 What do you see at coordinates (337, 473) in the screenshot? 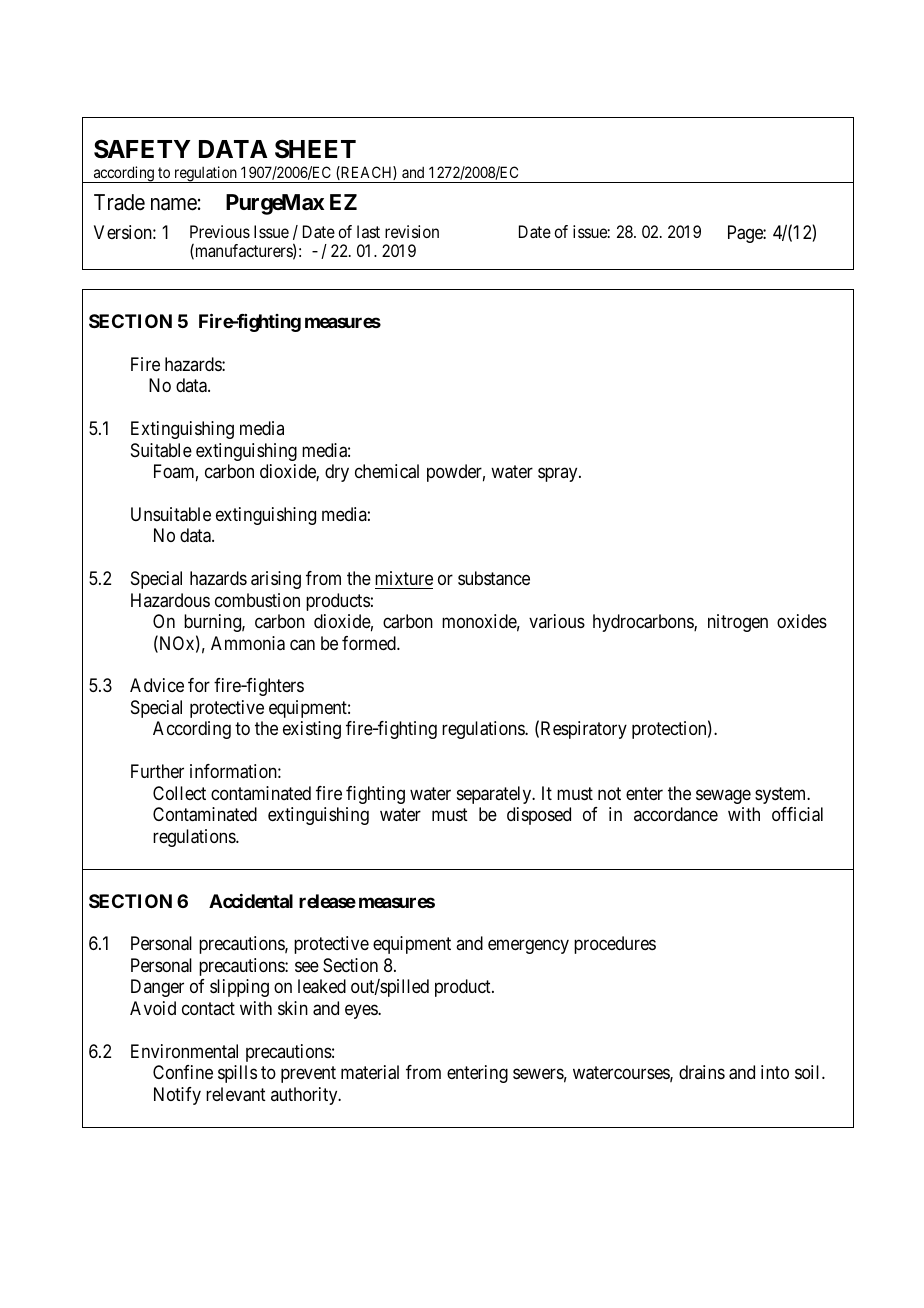
I see `dry` at bounding box center [337, 473].
